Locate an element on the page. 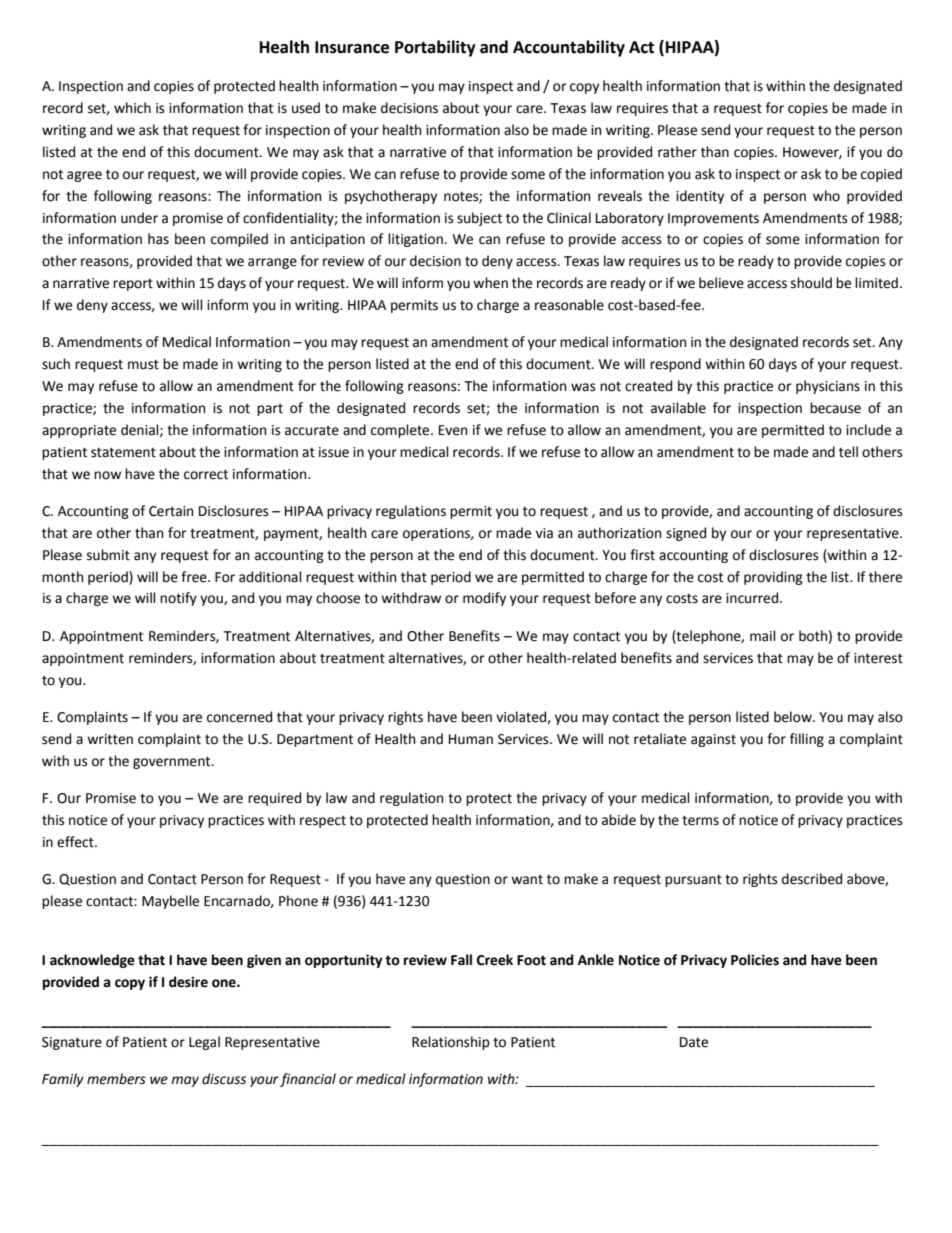  which is located at coordinates (132, 108).
